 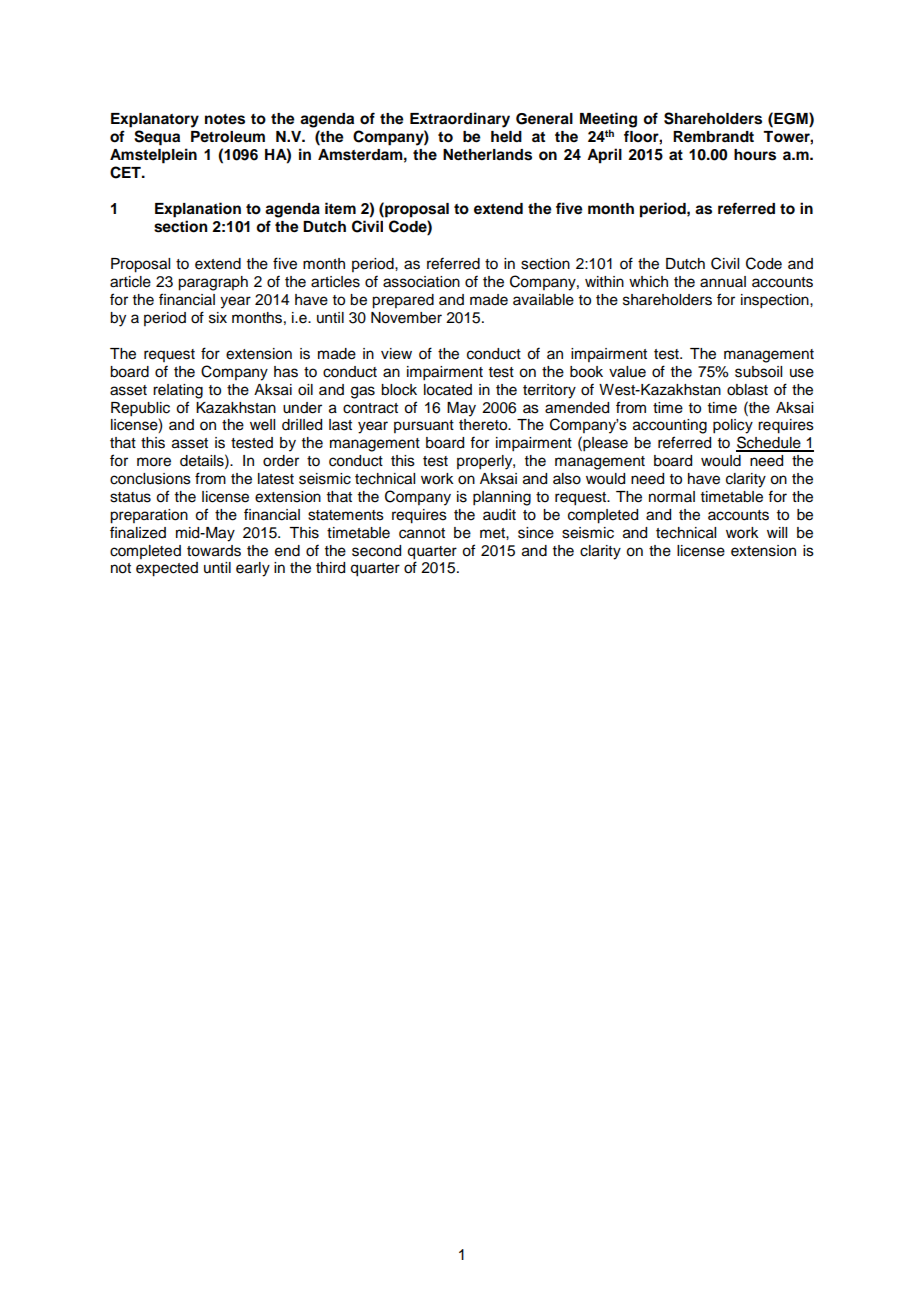 I want to click on Petroleum, so click(x=228, y=137).
